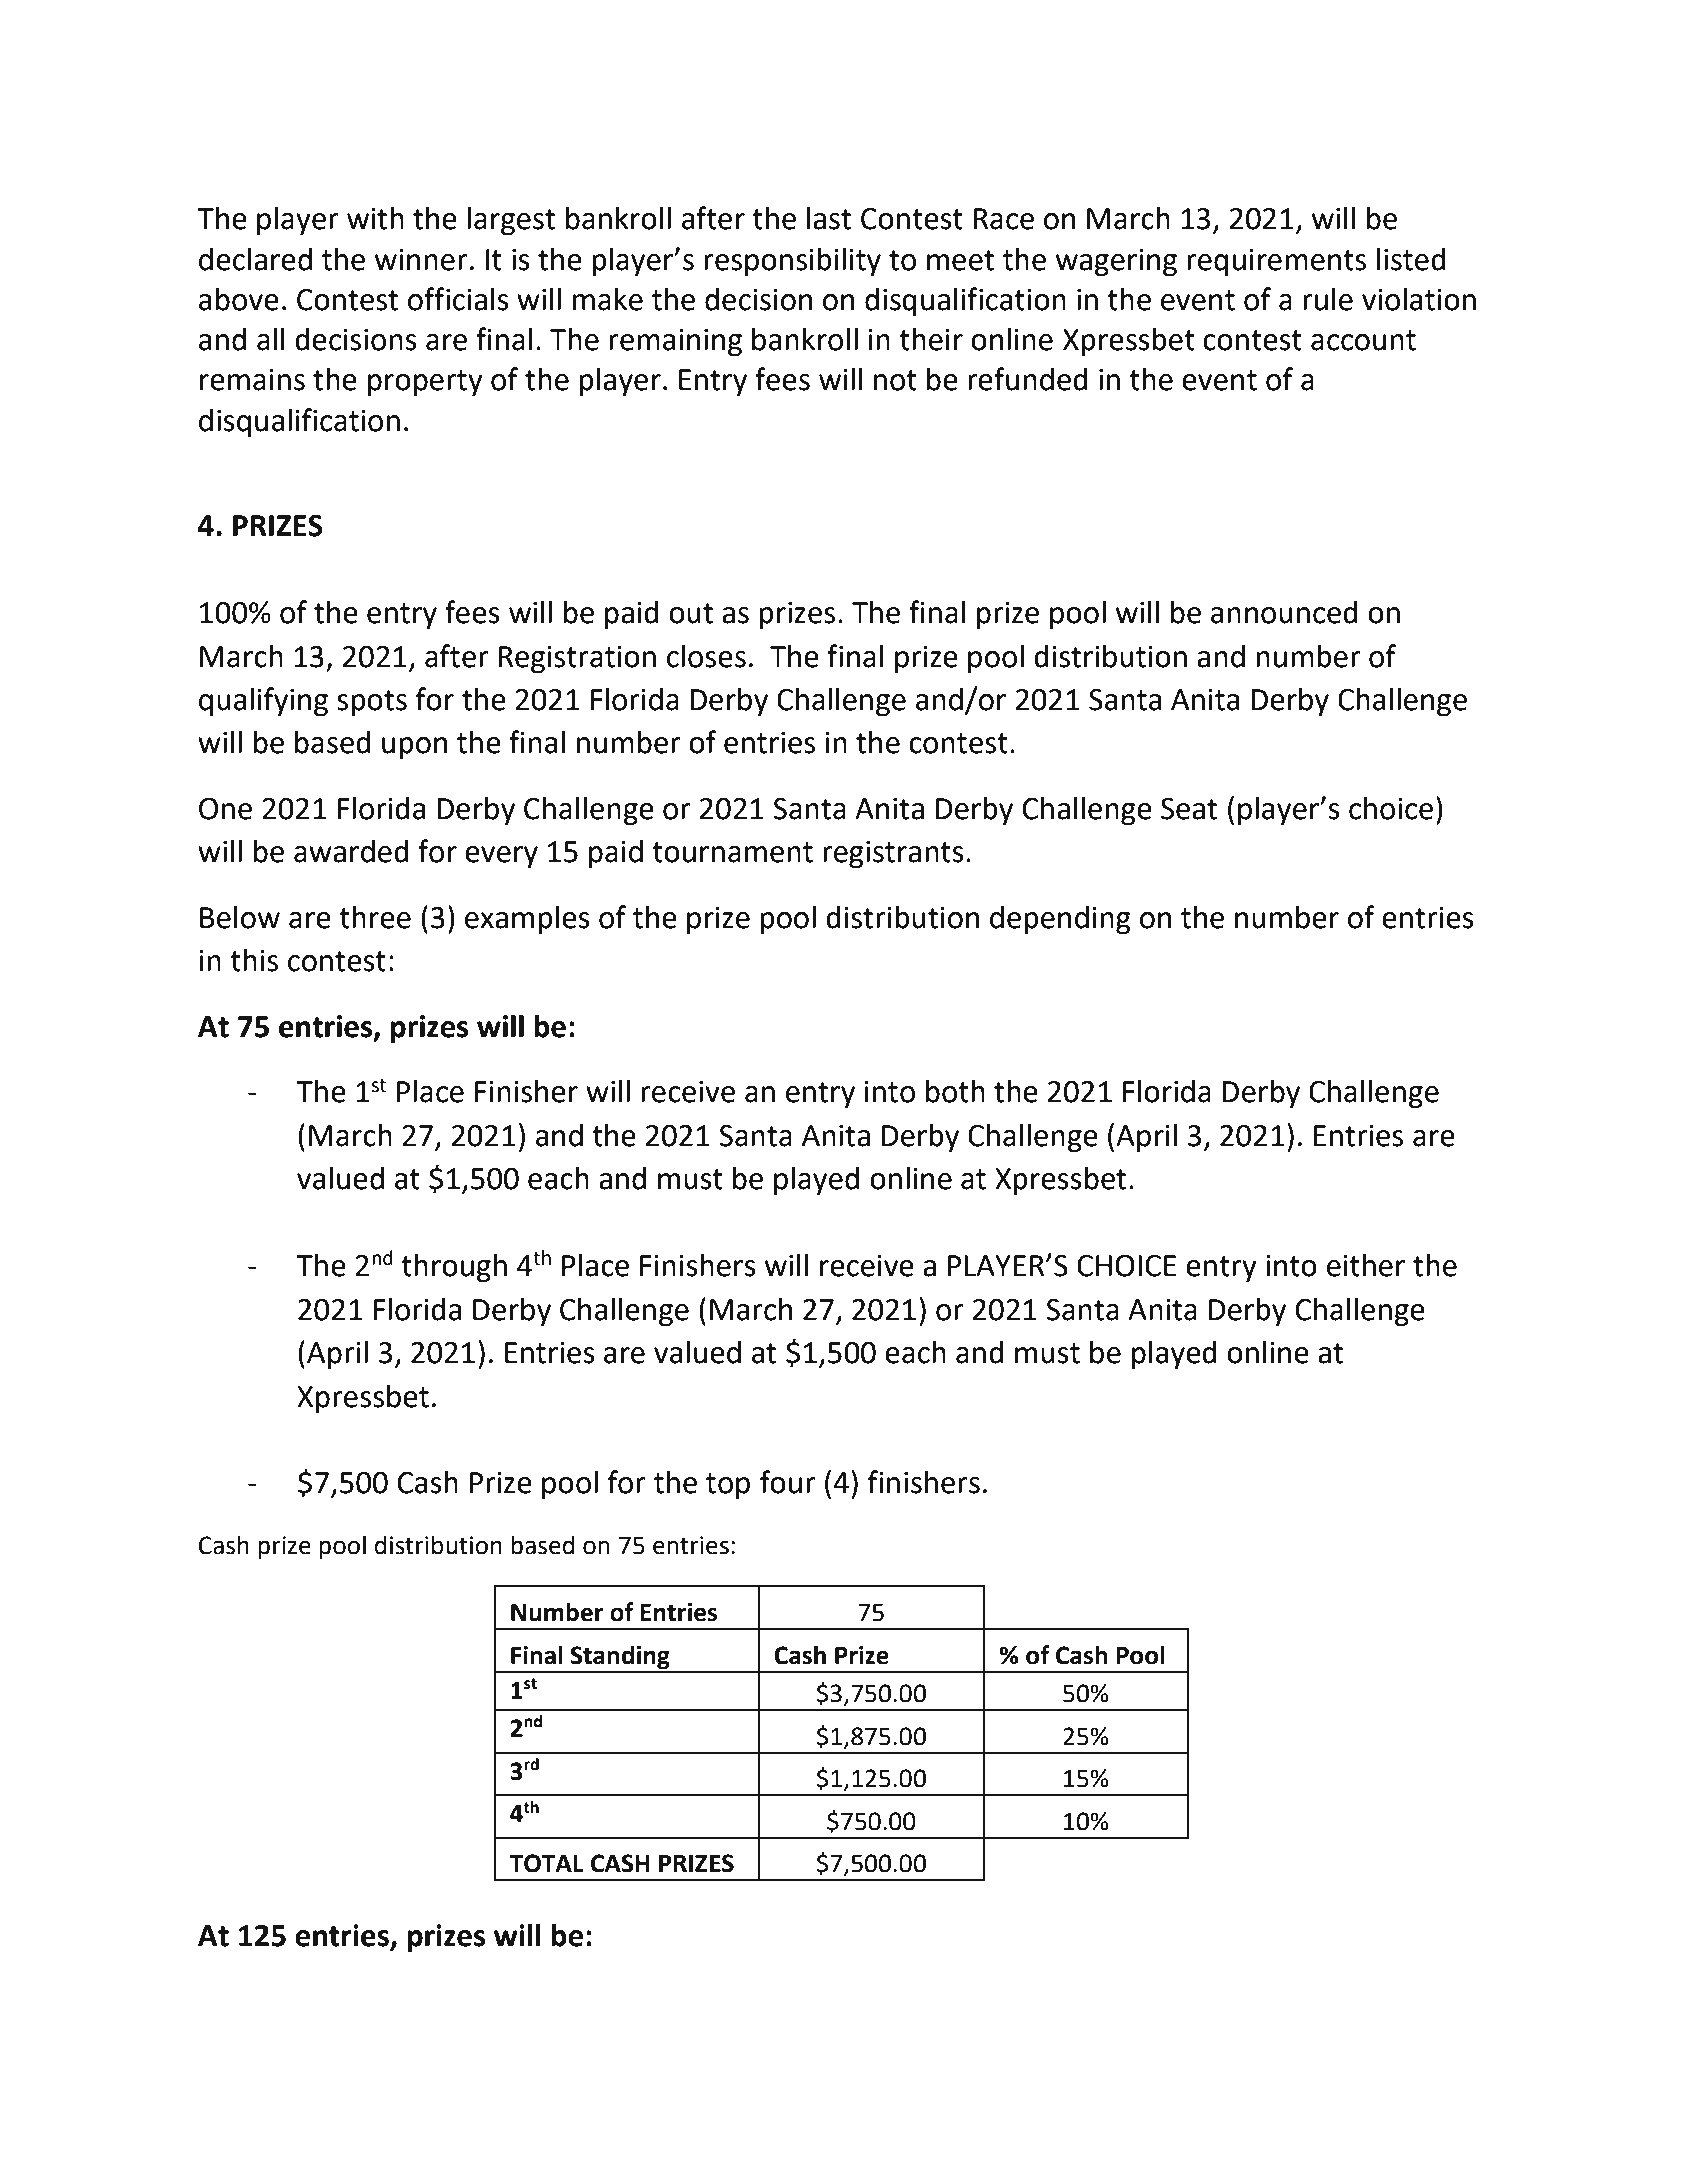  I want to click on TOTAL, so click(546, 1863).
